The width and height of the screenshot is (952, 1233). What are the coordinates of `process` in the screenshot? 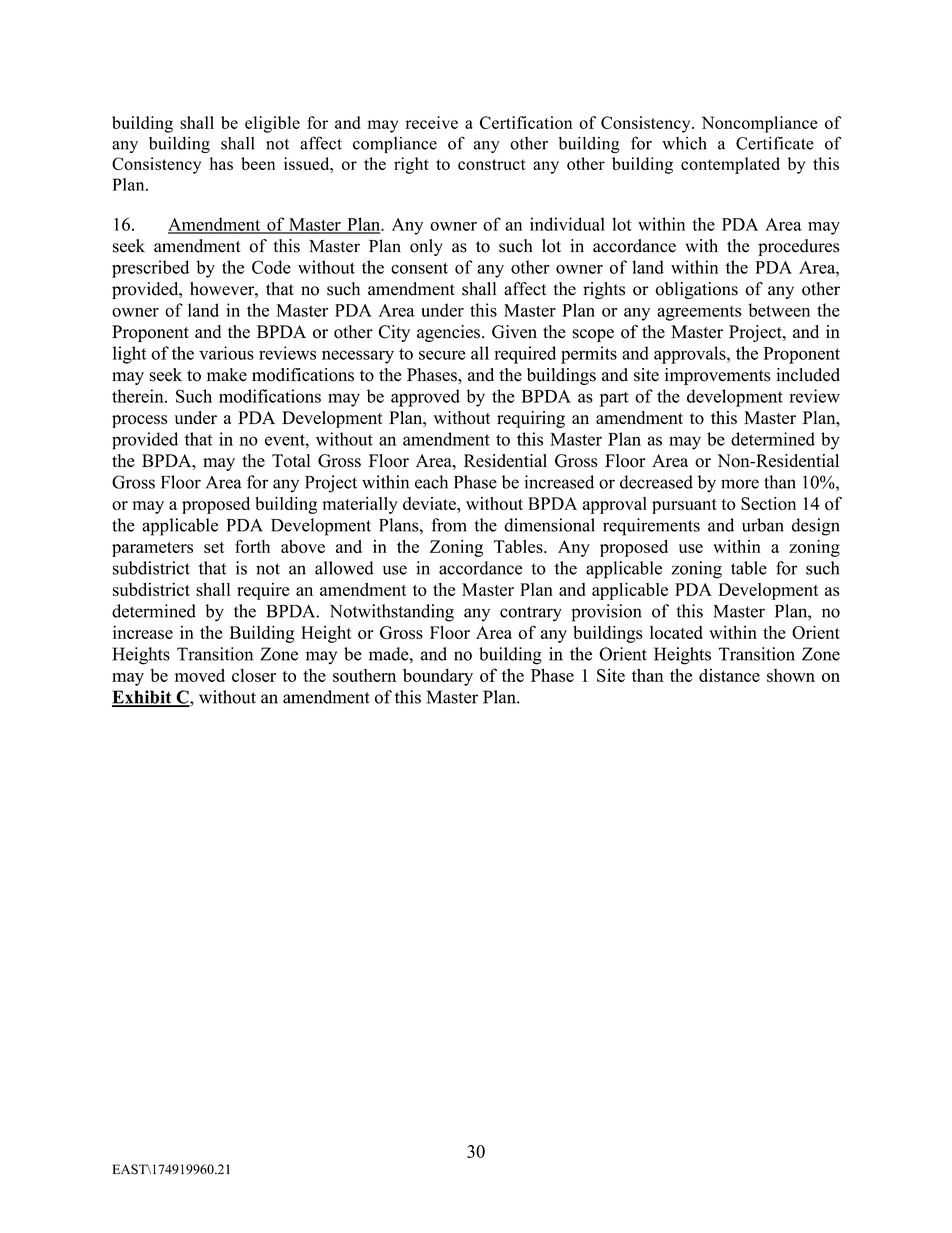 It's located at (140, 421).
